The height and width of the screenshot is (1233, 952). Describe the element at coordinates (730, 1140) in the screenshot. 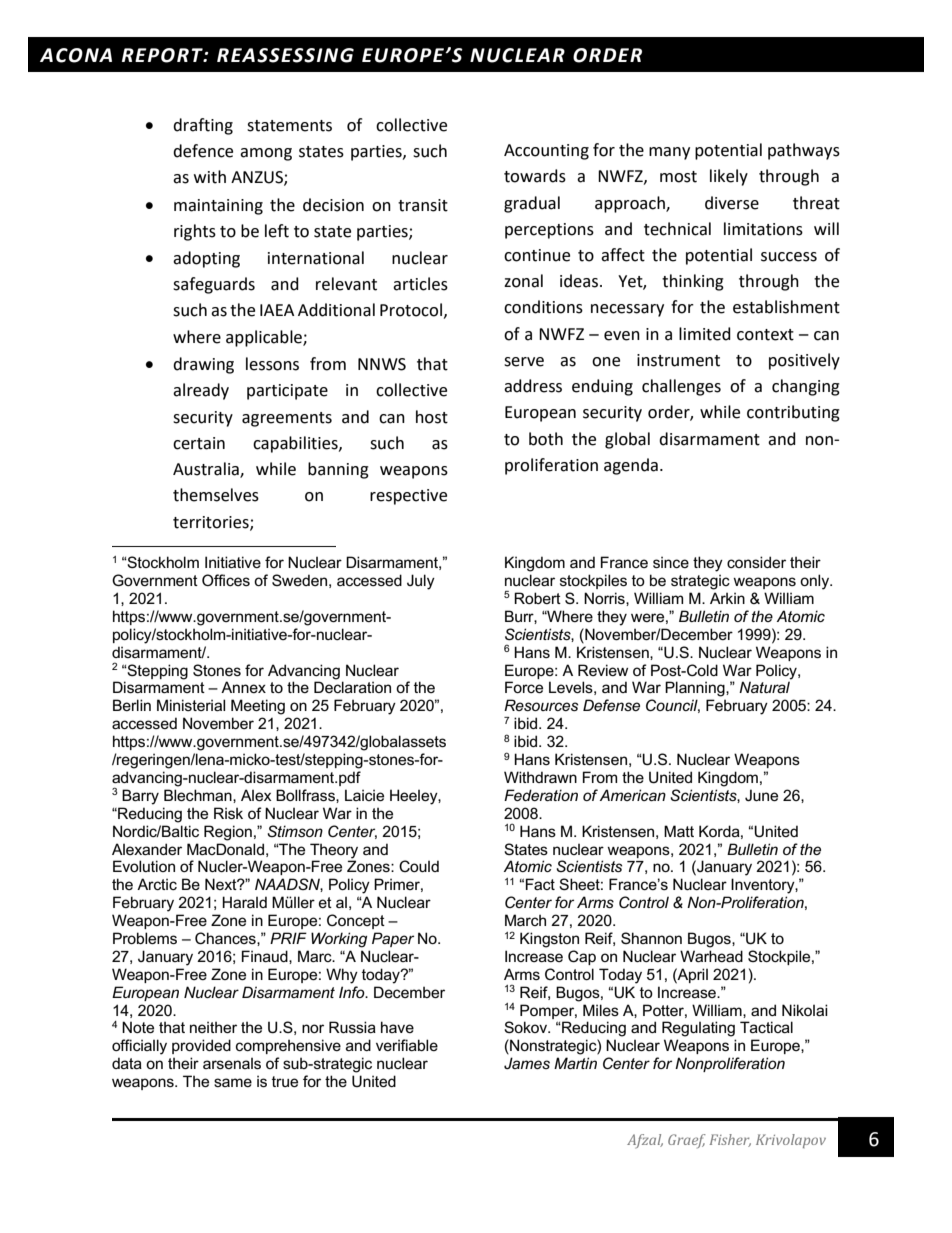

I see `Fisher` at that location.
